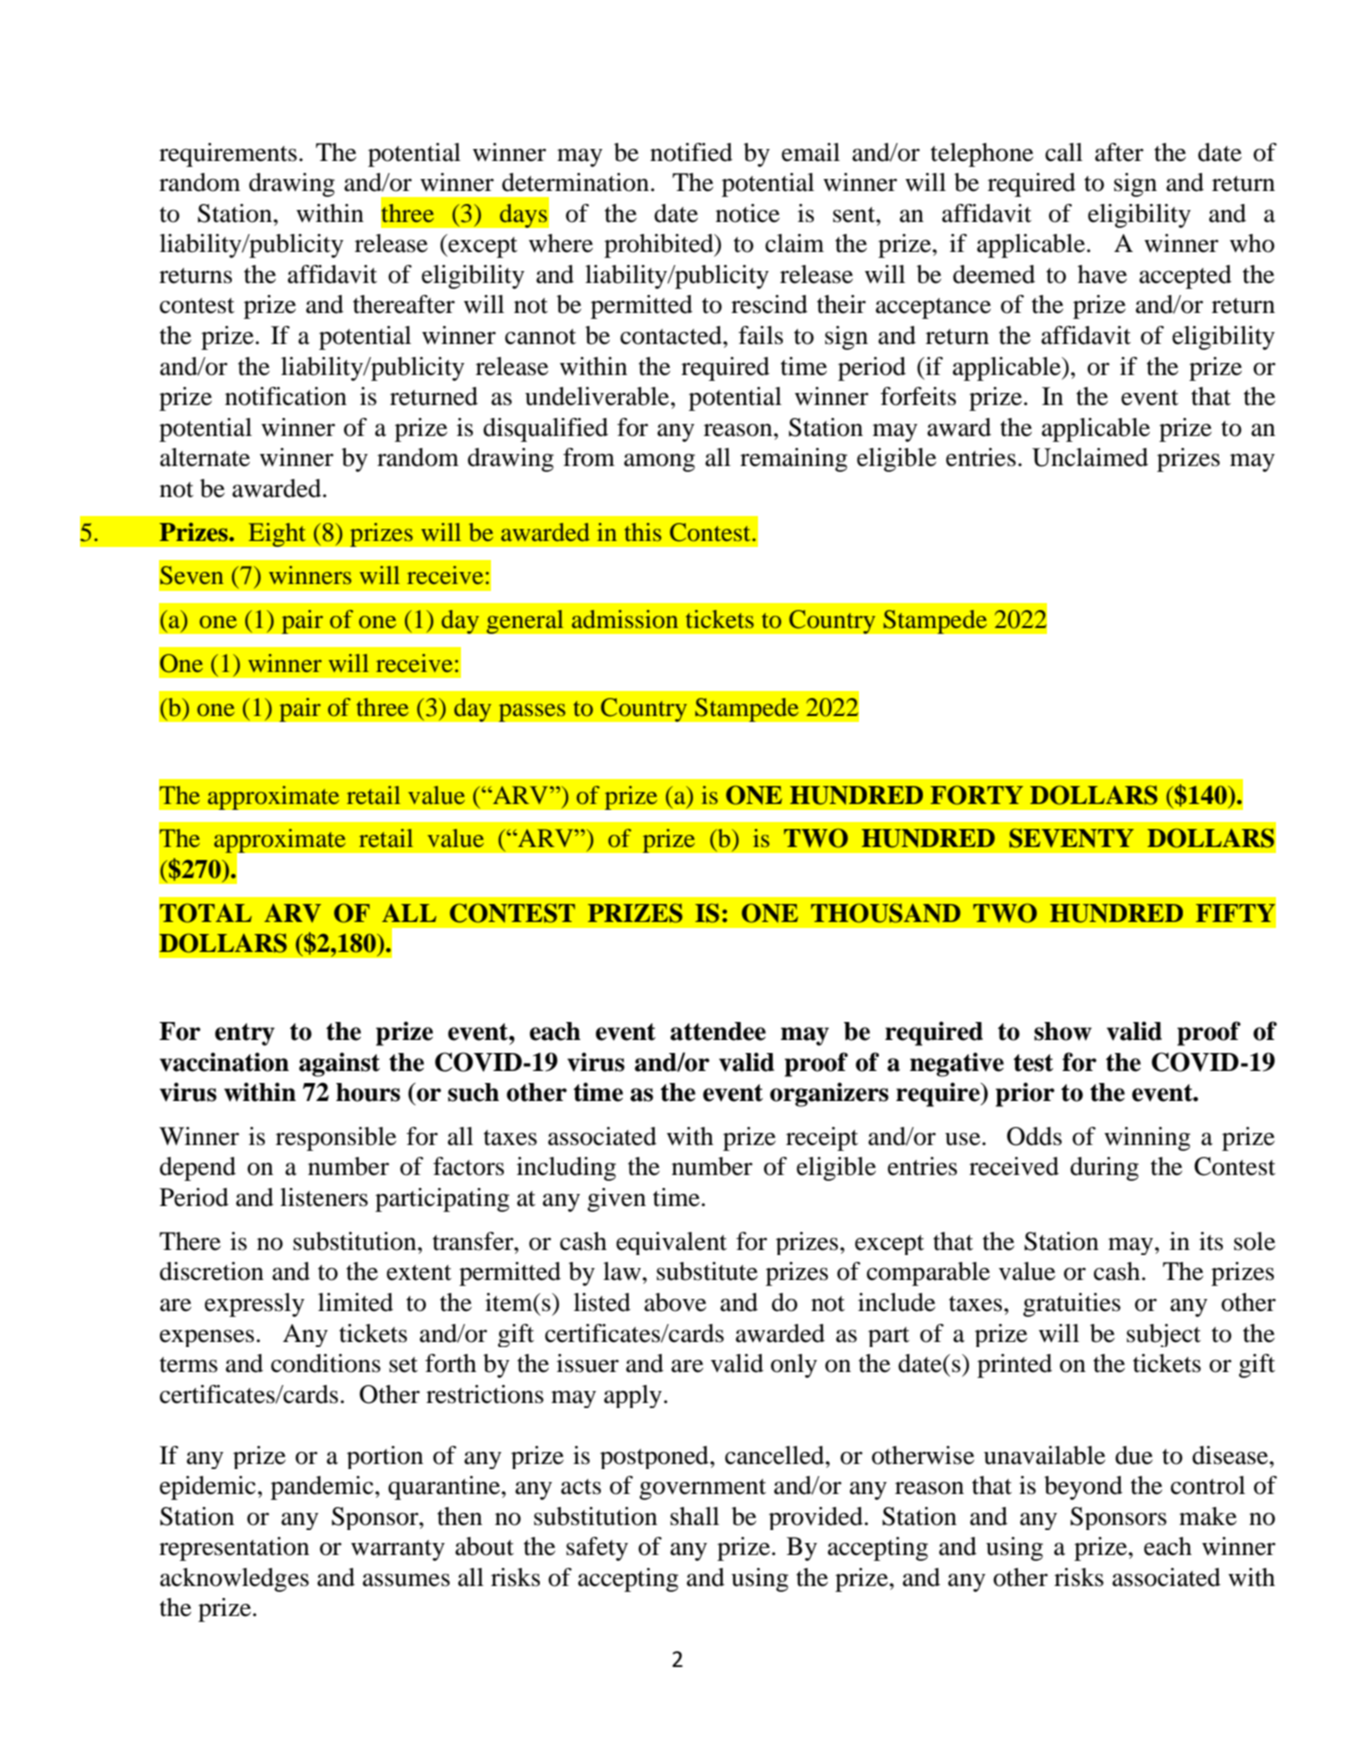 This screenshot has width=1355, height=1753. I want to click on THOUSAND, so click(886, 913).
